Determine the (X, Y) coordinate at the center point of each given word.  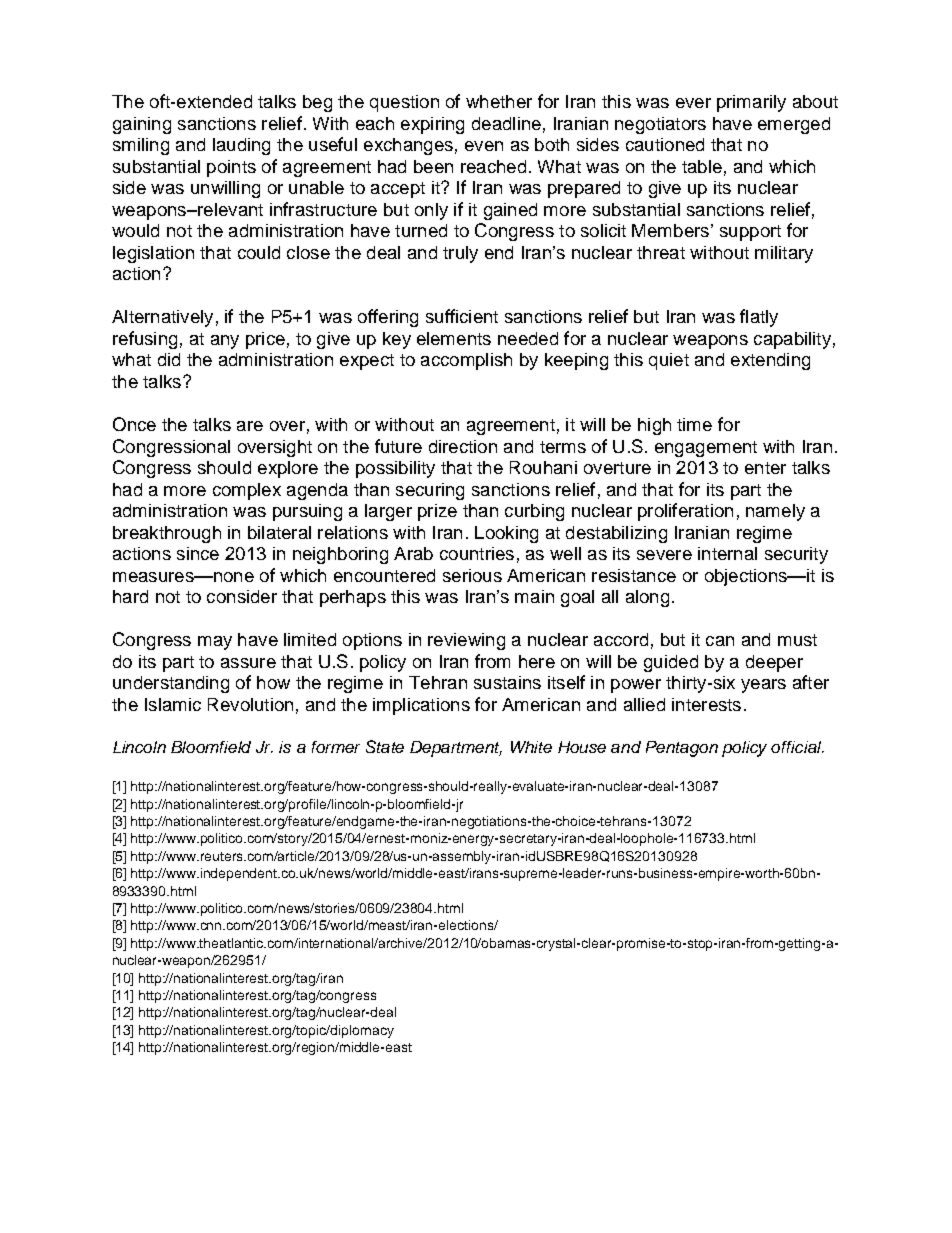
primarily (751, 103)
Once (134, 424)
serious (472, 575)
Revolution (250, 704)
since (198, 553)
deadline (506, 123)
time (694, 424)
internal (727, 553)
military (784, 254)
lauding (241, 146)
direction (463, 446)
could (259, 252)
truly (460, 254)
